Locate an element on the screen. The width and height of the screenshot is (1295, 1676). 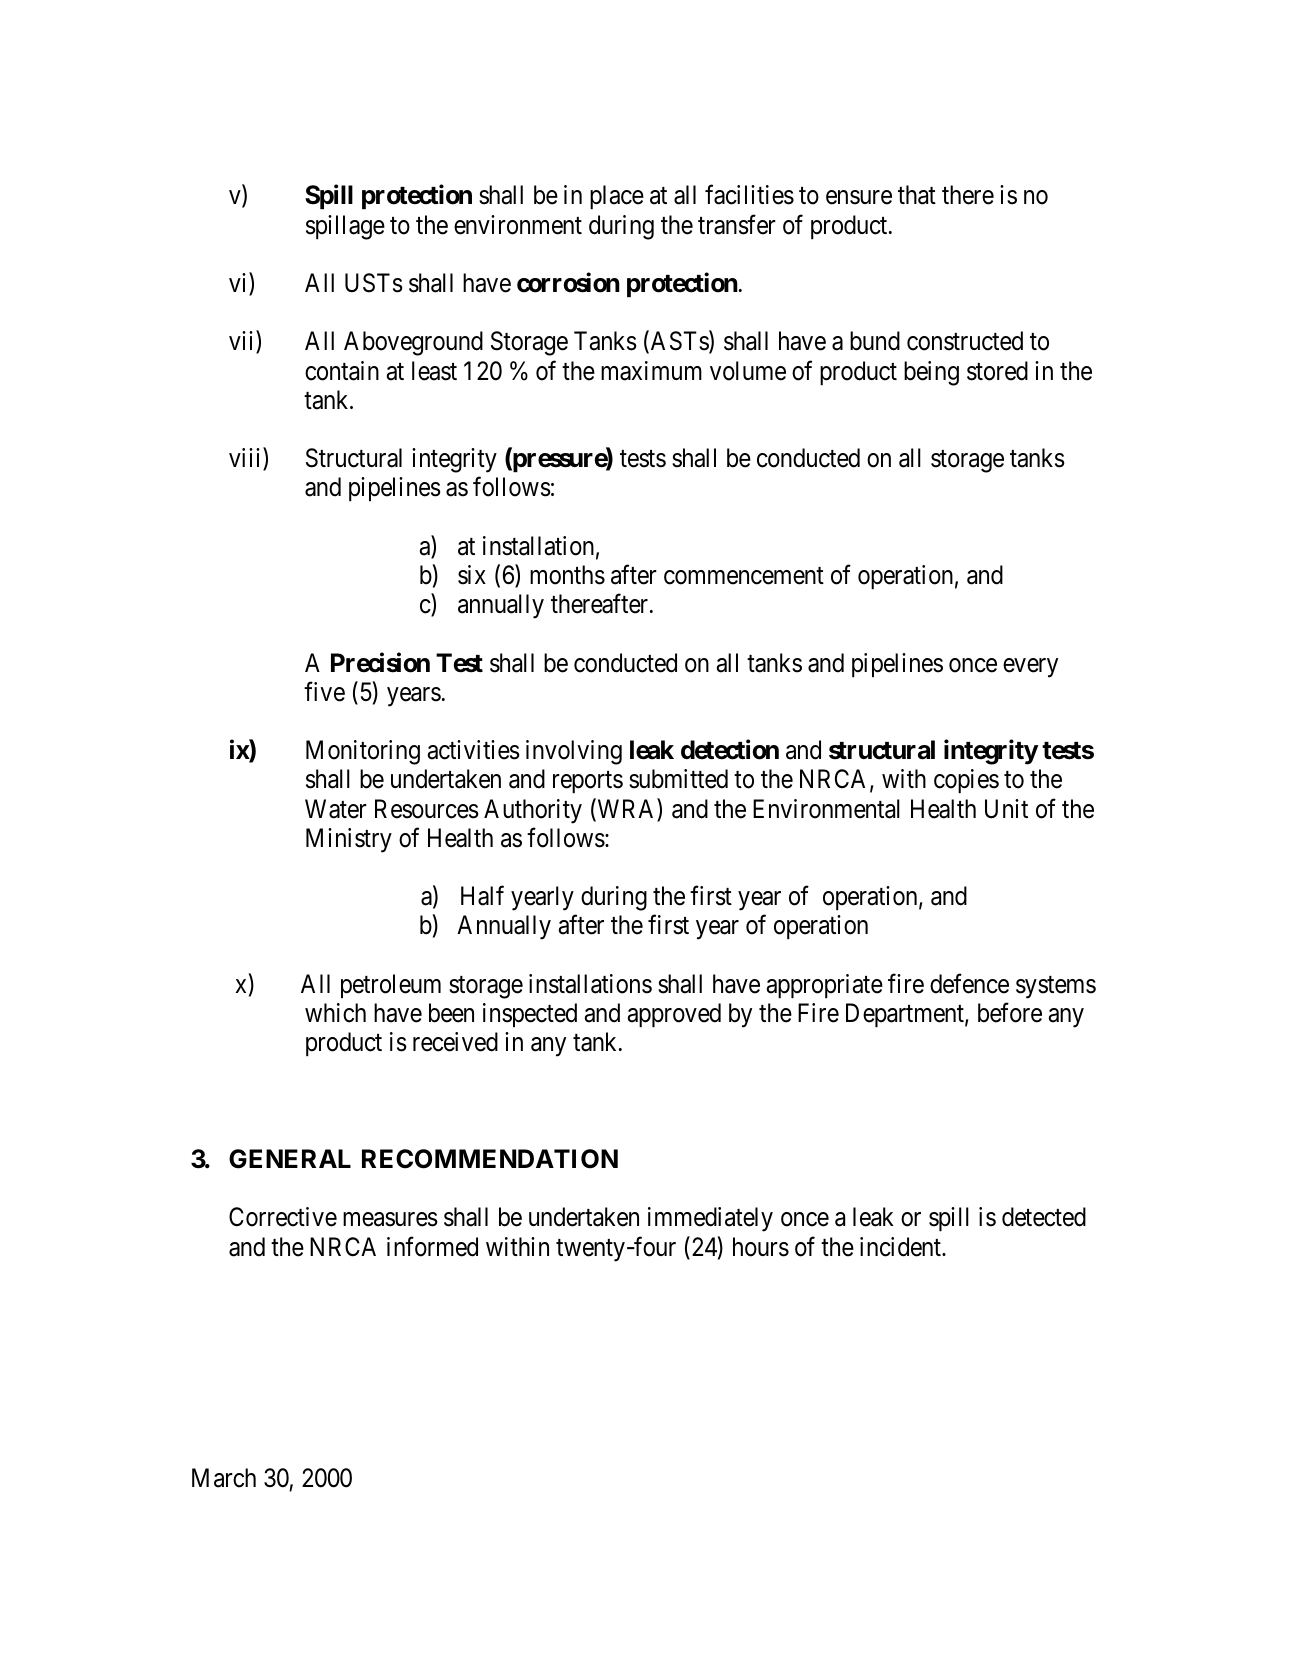
Ministry is located at coordinates (349, 840).
